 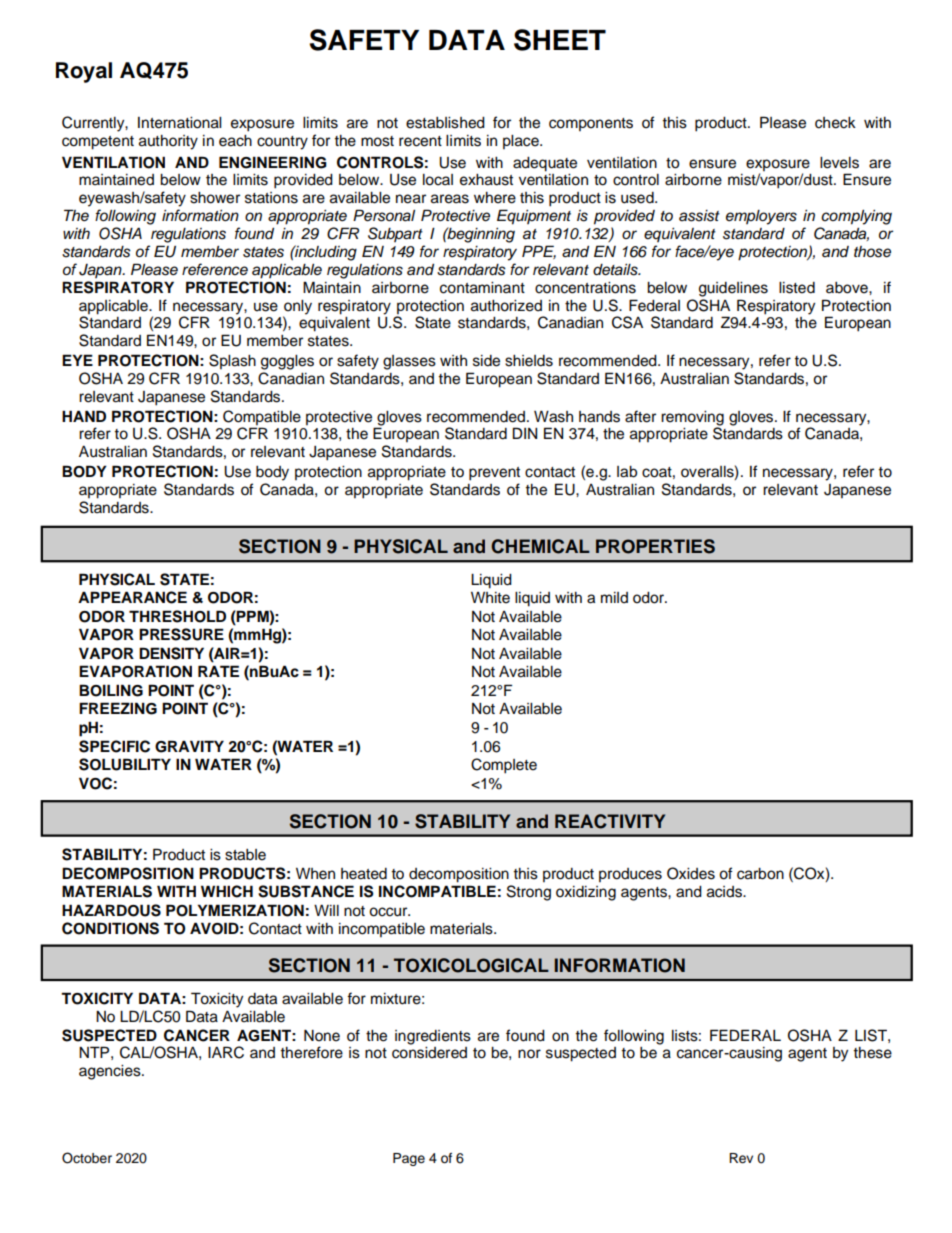 What do you see at coordinates (655, 546) in the screenshot?
I see `PROPERTIES` at bounding box center [655, 546].
